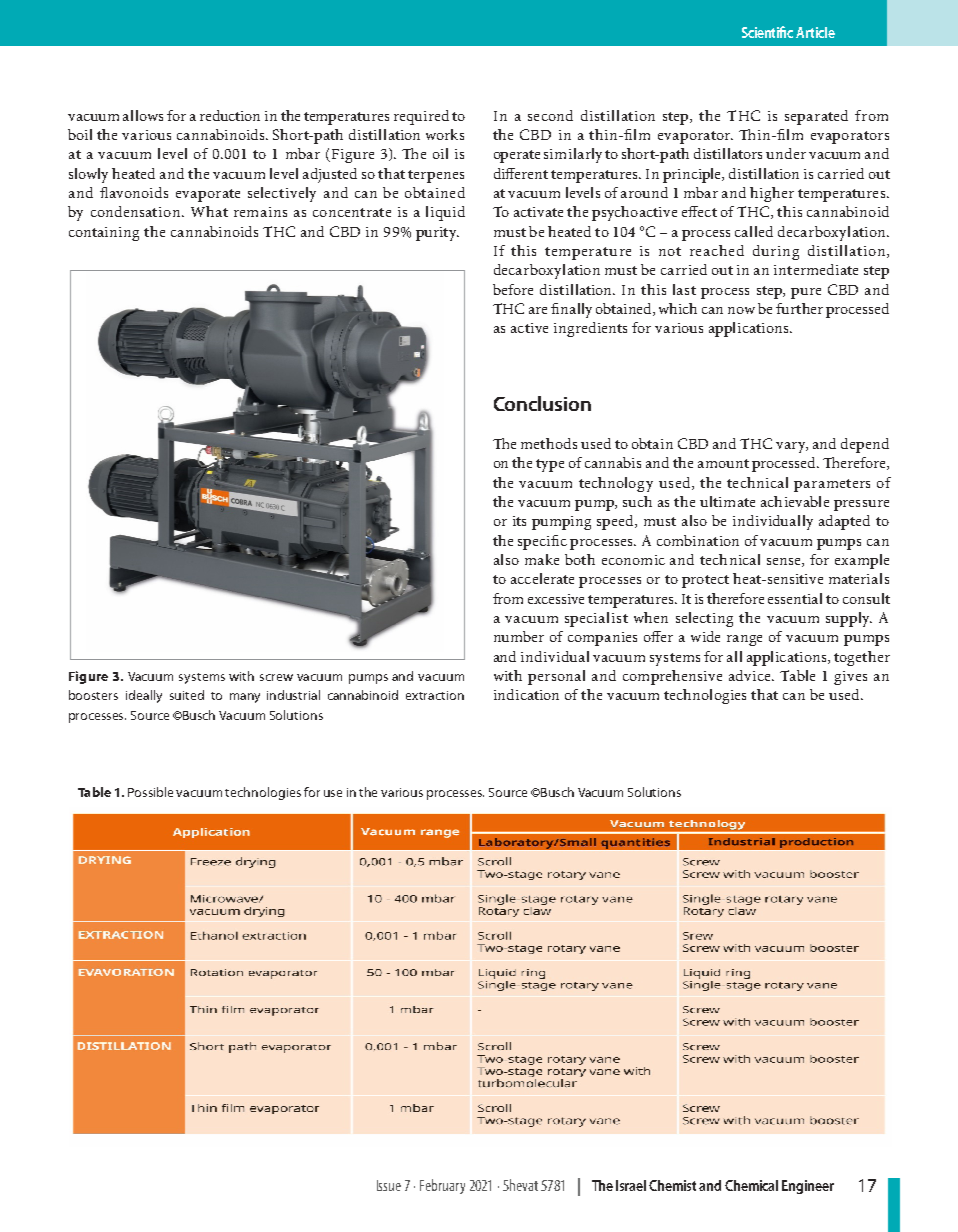 The width and height of the page is (958, 1232). What do you see at coordinates (389, 1185) in the page?
I see `Issue` at bounding box center [389, 1185].
